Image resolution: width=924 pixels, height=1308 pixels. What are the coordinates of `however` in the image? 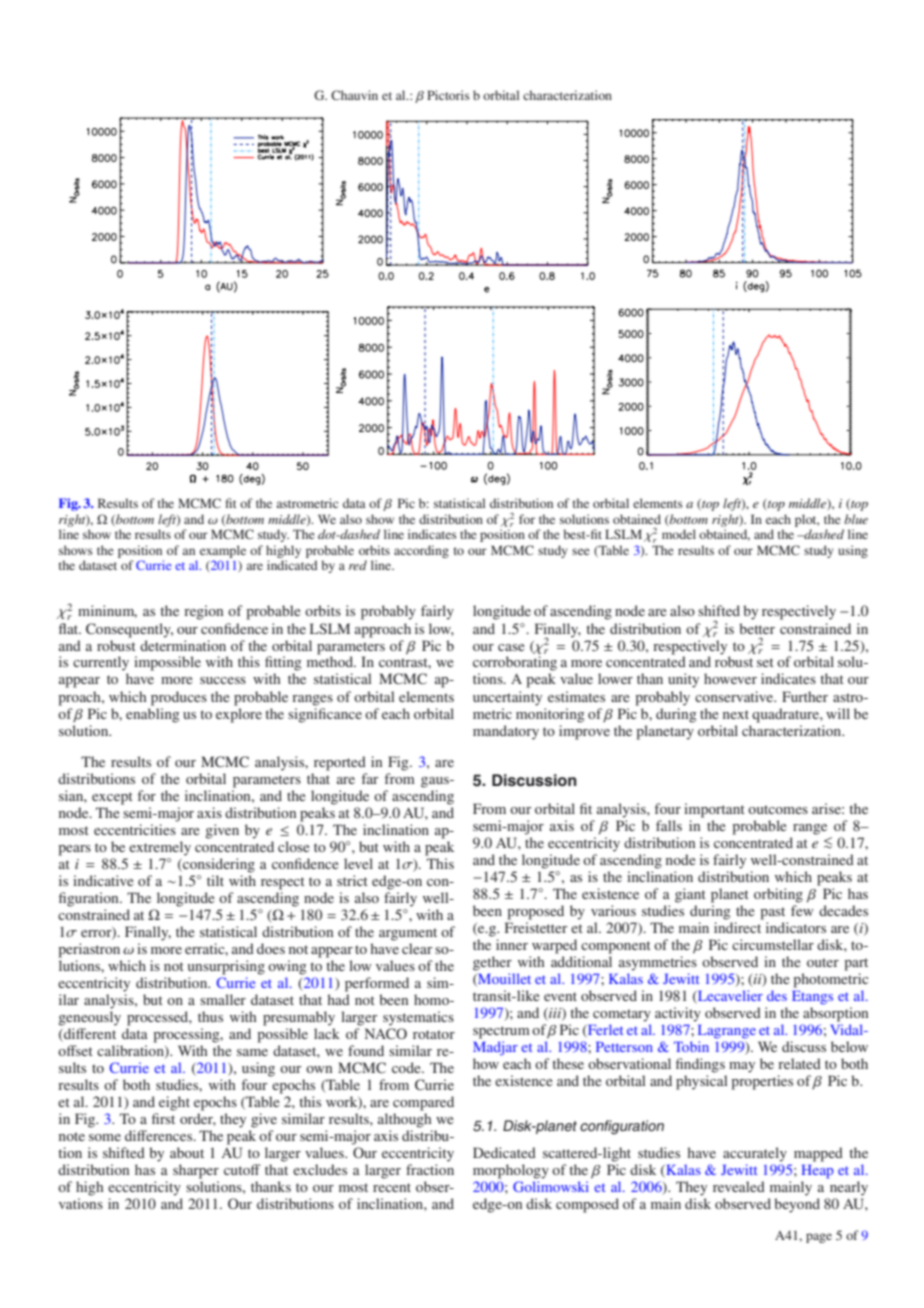 It's located at (730, 678).
